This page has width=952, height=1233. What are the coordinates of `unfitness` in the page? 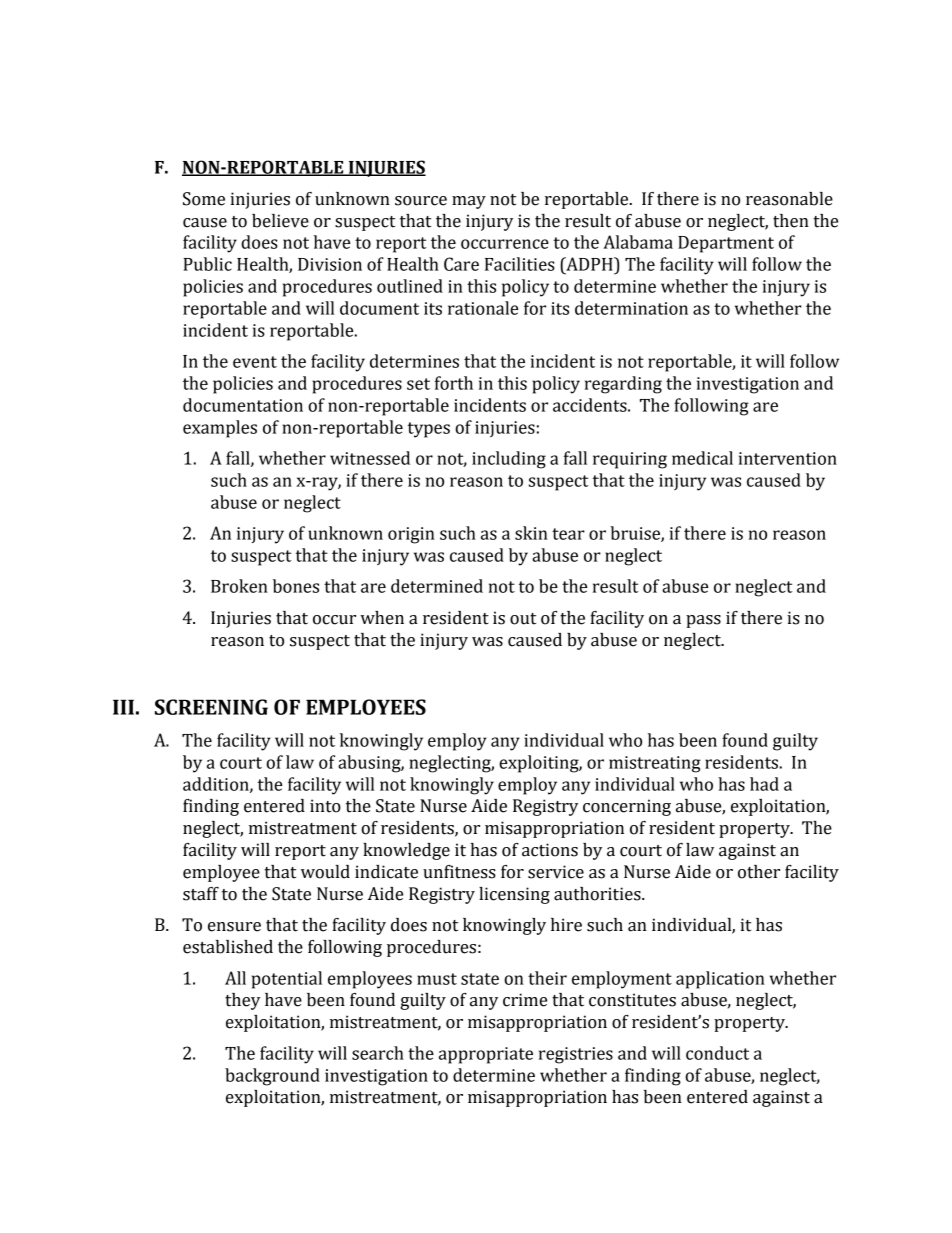 It's located at (459, 872).
